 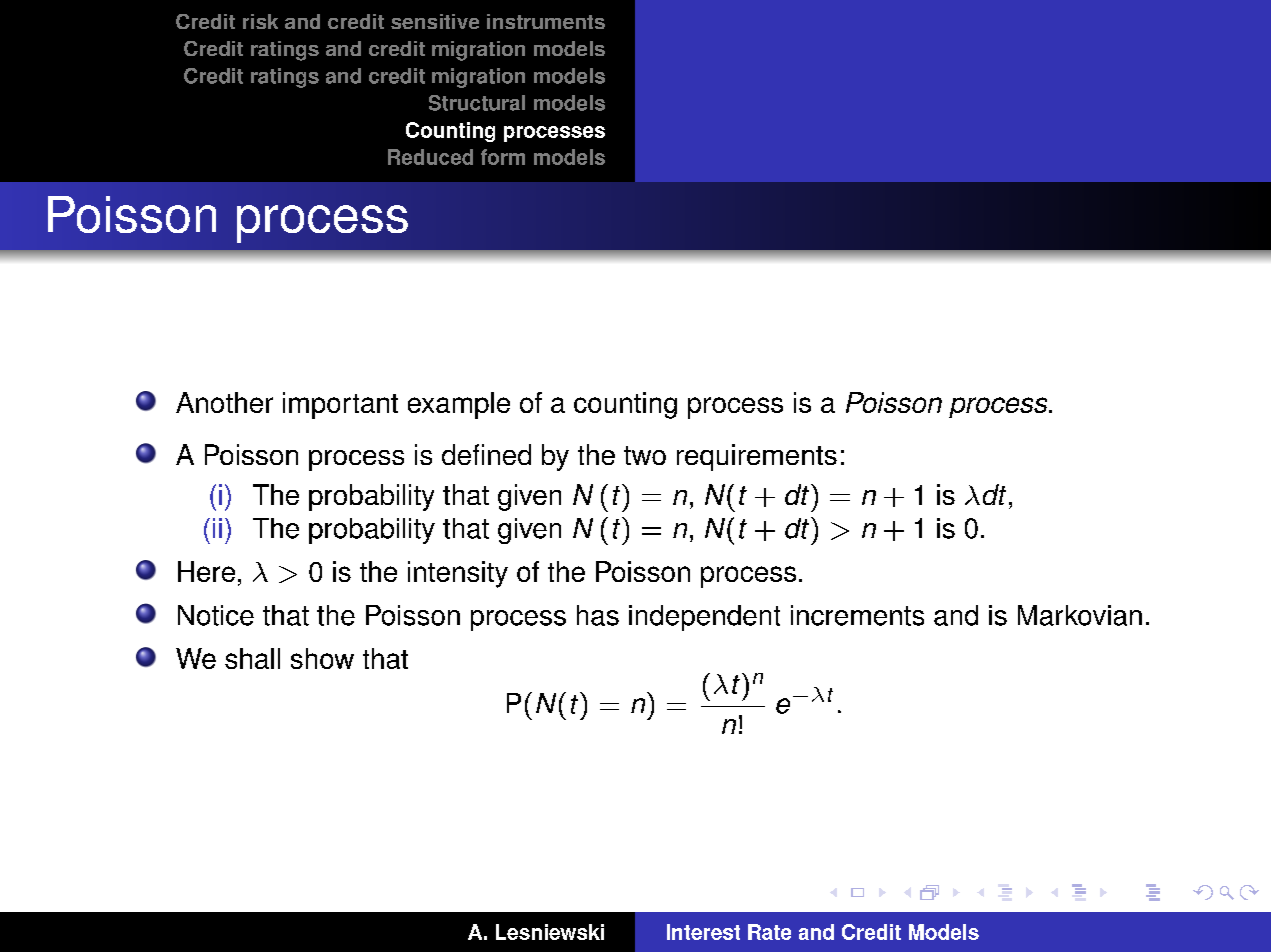 What do you see at coordinates (260, 21) in the image?
I see `risk` at bounding box center [260, 21].
